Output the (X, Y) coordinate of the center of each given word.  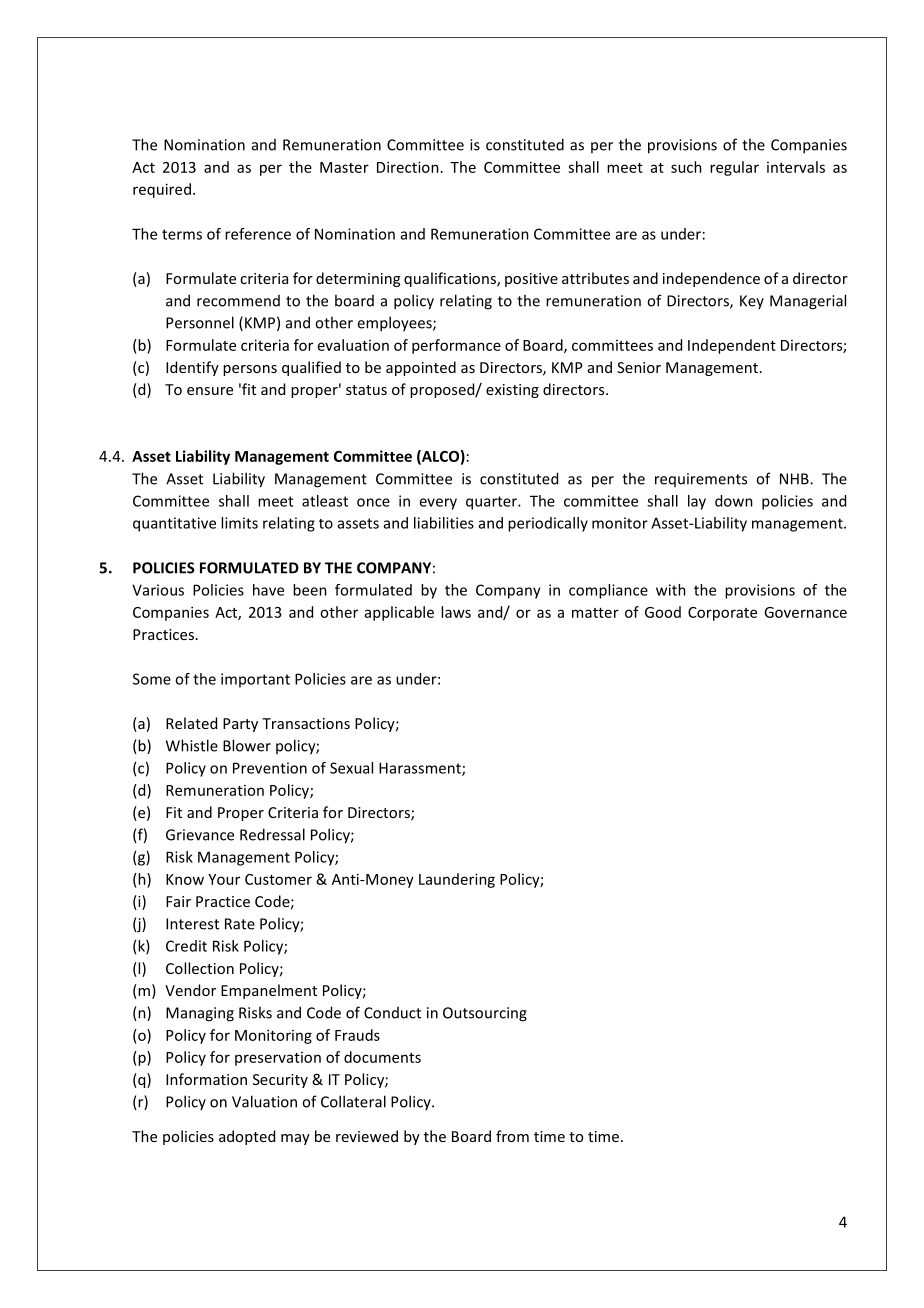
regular (734, 168)
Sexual (351, 768)
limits (239, 523)
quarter (492, 503)
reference (258, 234)
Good (663, 612)
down (734, 501)
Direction (408, 167)
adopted (247, 1137)
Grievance (200, 835)
